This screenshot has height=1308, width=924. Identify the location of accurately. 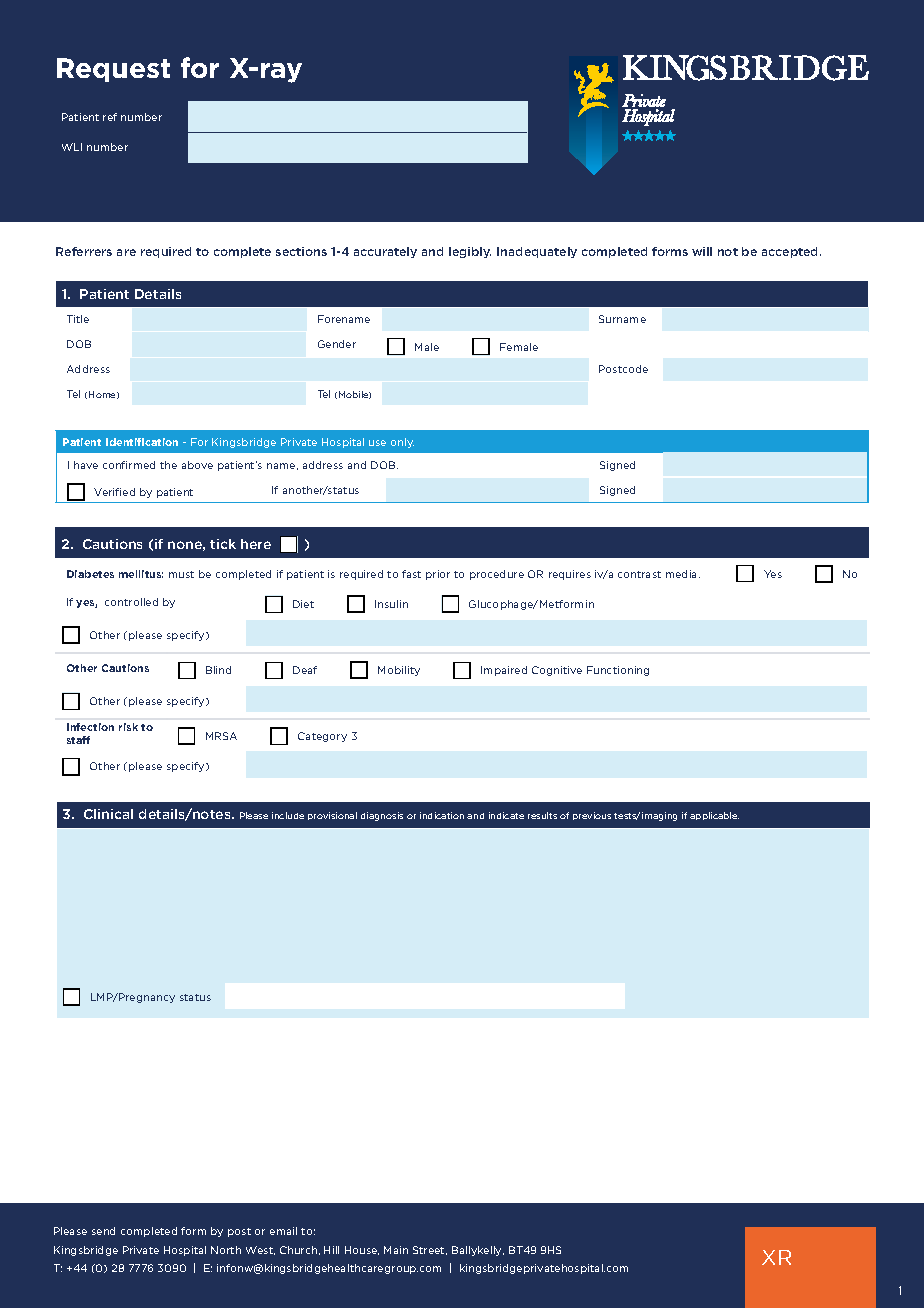
(385, 252).
